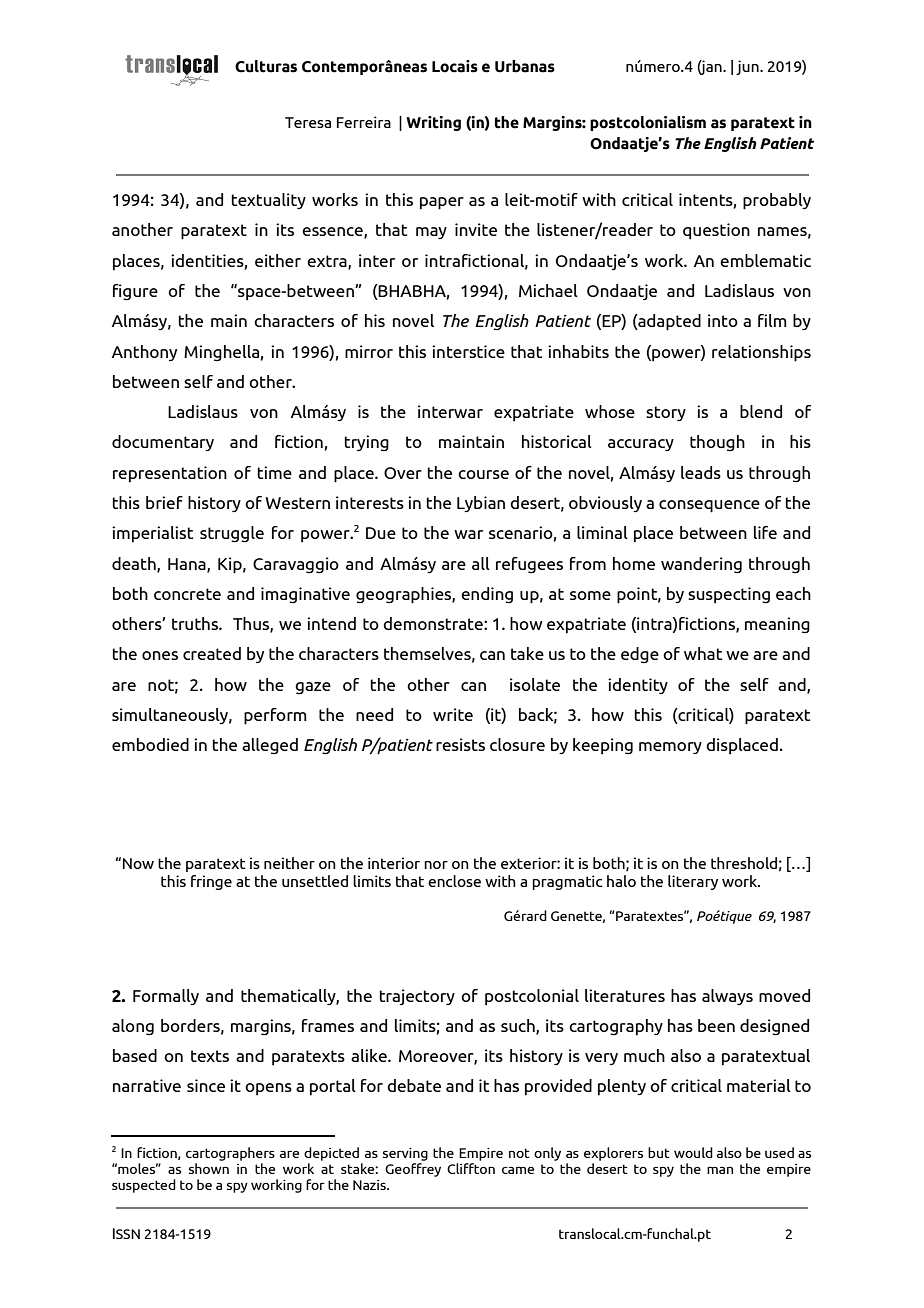 This image has height=1308, width=924. Describe the element at coordinates (413, 1170) in the image. I see `Geoffrey` at that location.
